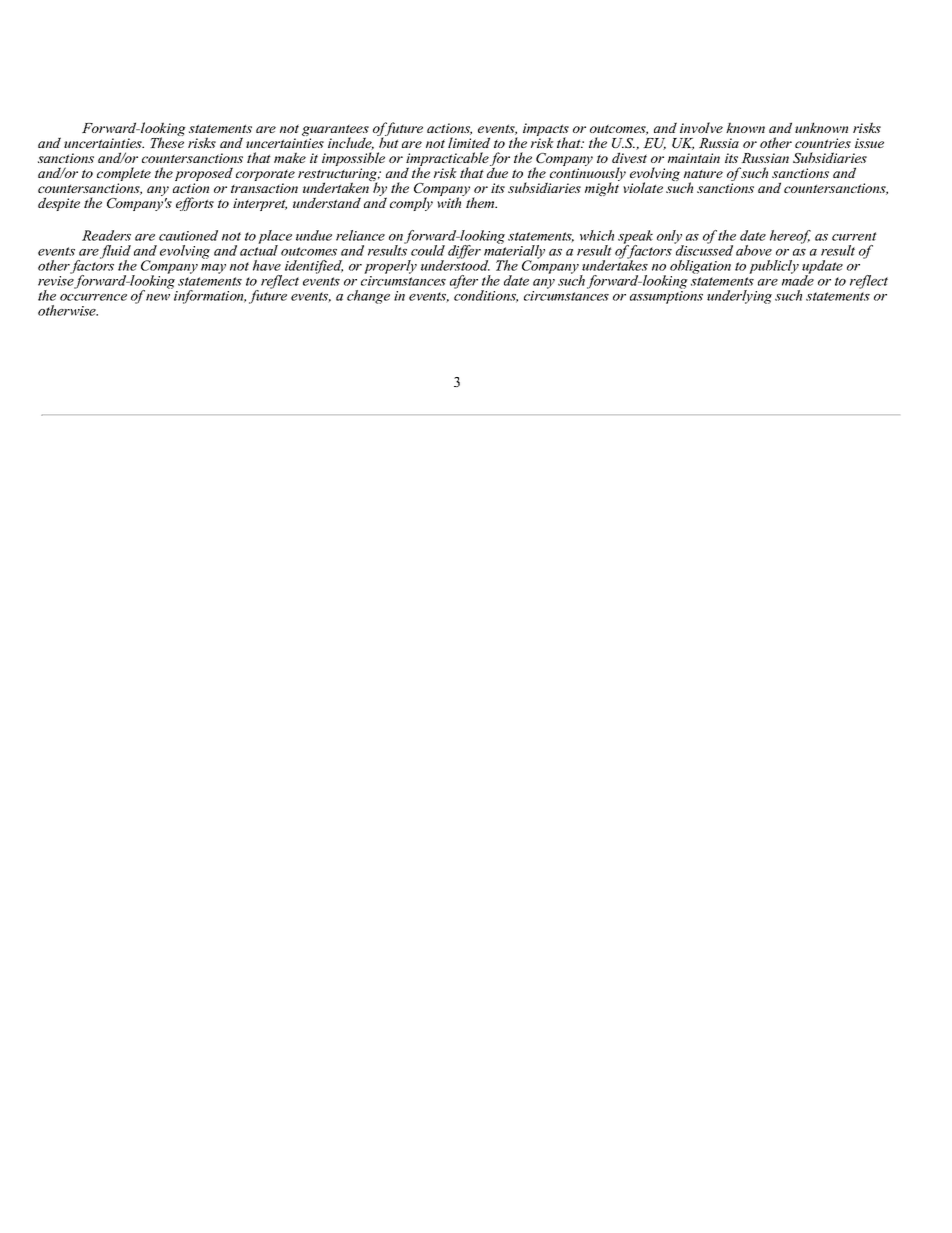 This screenshot has width=952, height=1233. Describe the element at coordinates (701, 127) in the screenshot. I see `involve` at that location.
